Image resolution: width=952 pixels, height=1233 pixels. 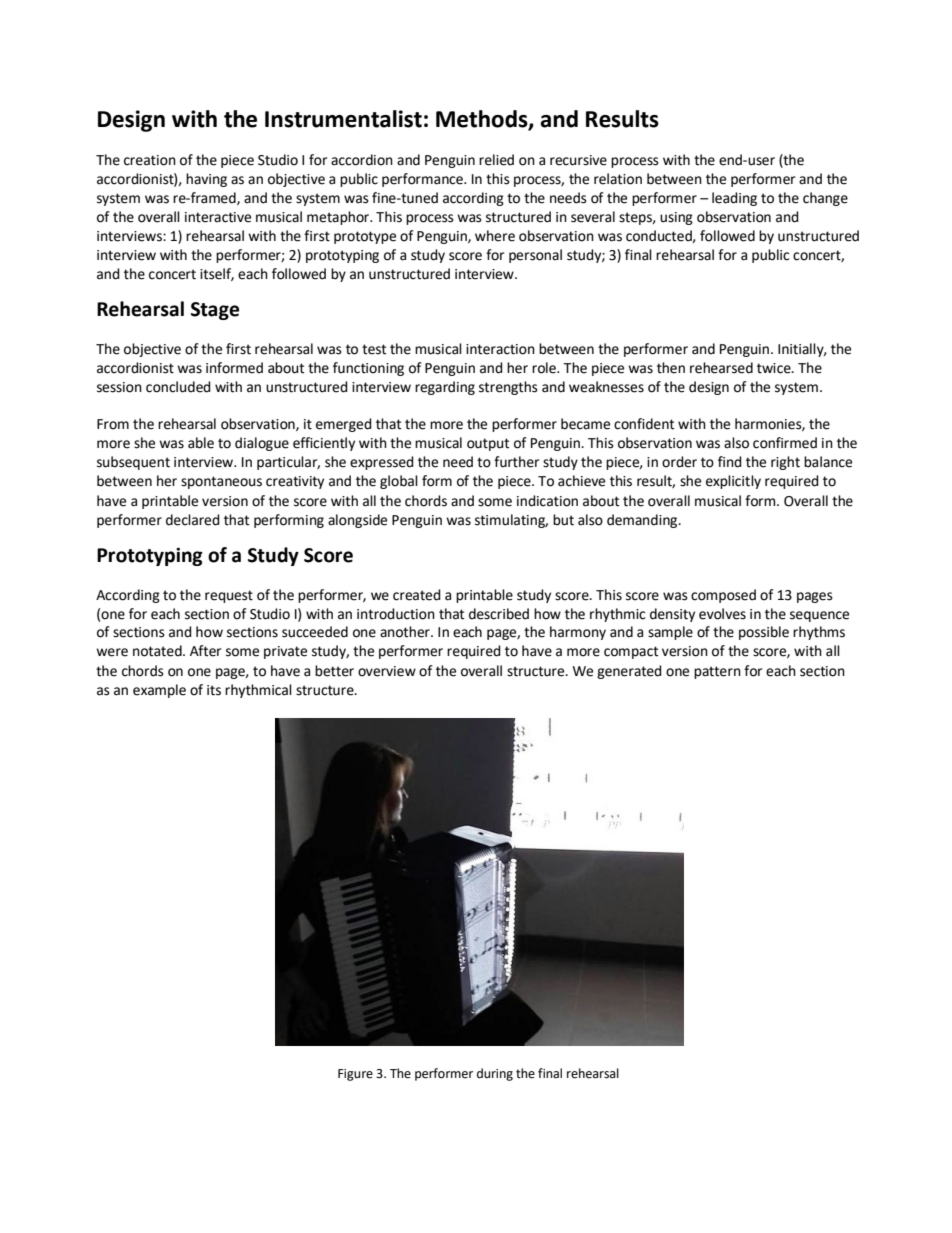 I want to click on overview, so click(x=387, y=671).
